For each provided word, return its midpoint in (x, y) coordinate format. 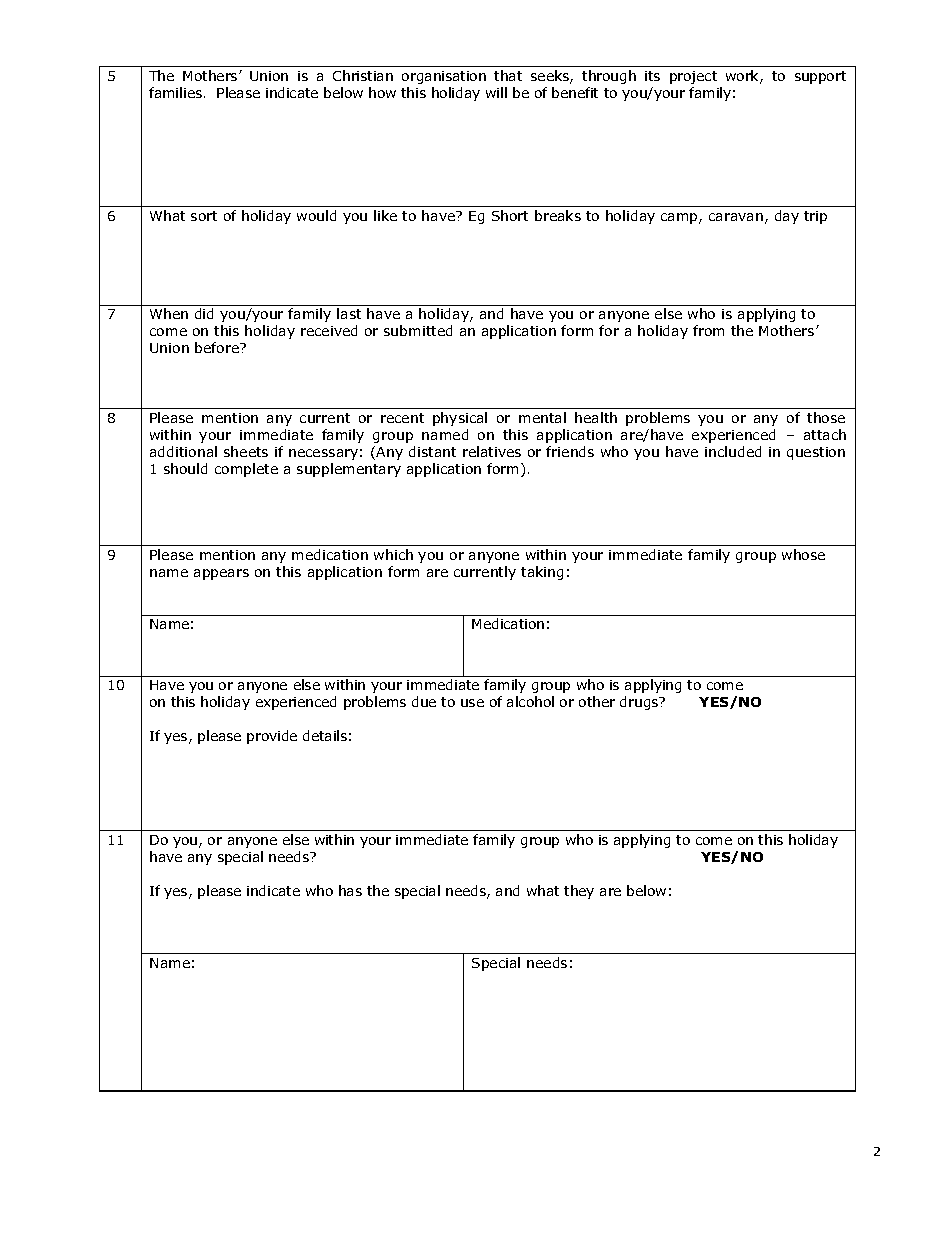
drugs (640, 703)
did (204, 313)
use (472, 703)
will (496, 92)
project (693, 77)
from (708, 330)
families (175, 92)
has (350, 890)
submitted (418, 330)
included (733, 451)
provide (272, 737)
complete (246, 470)
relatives (492, 451)
